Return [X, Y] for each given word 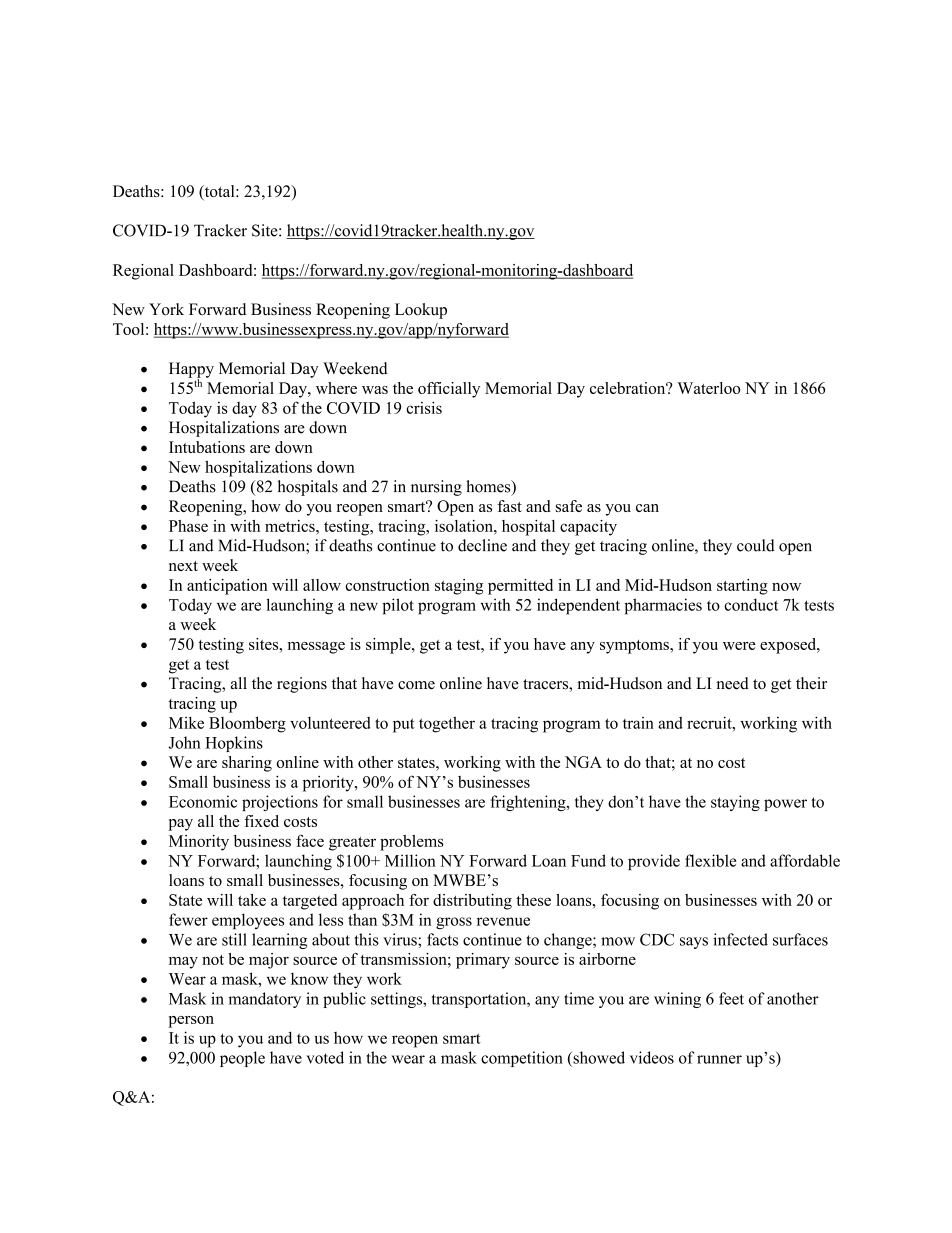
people [242, 1059]
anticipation [227, 587]
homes [489, 487]
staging [459, 587]
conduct [751, 604]
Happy [191, 371]
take [252, 900]
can [647, 508]
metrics [291, 526]
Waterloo [709, 388]
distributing [472, 902]
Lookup [421, 311]
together [447, 724]
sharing [247, 764]
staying [735, 803]
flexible [710, 860]
